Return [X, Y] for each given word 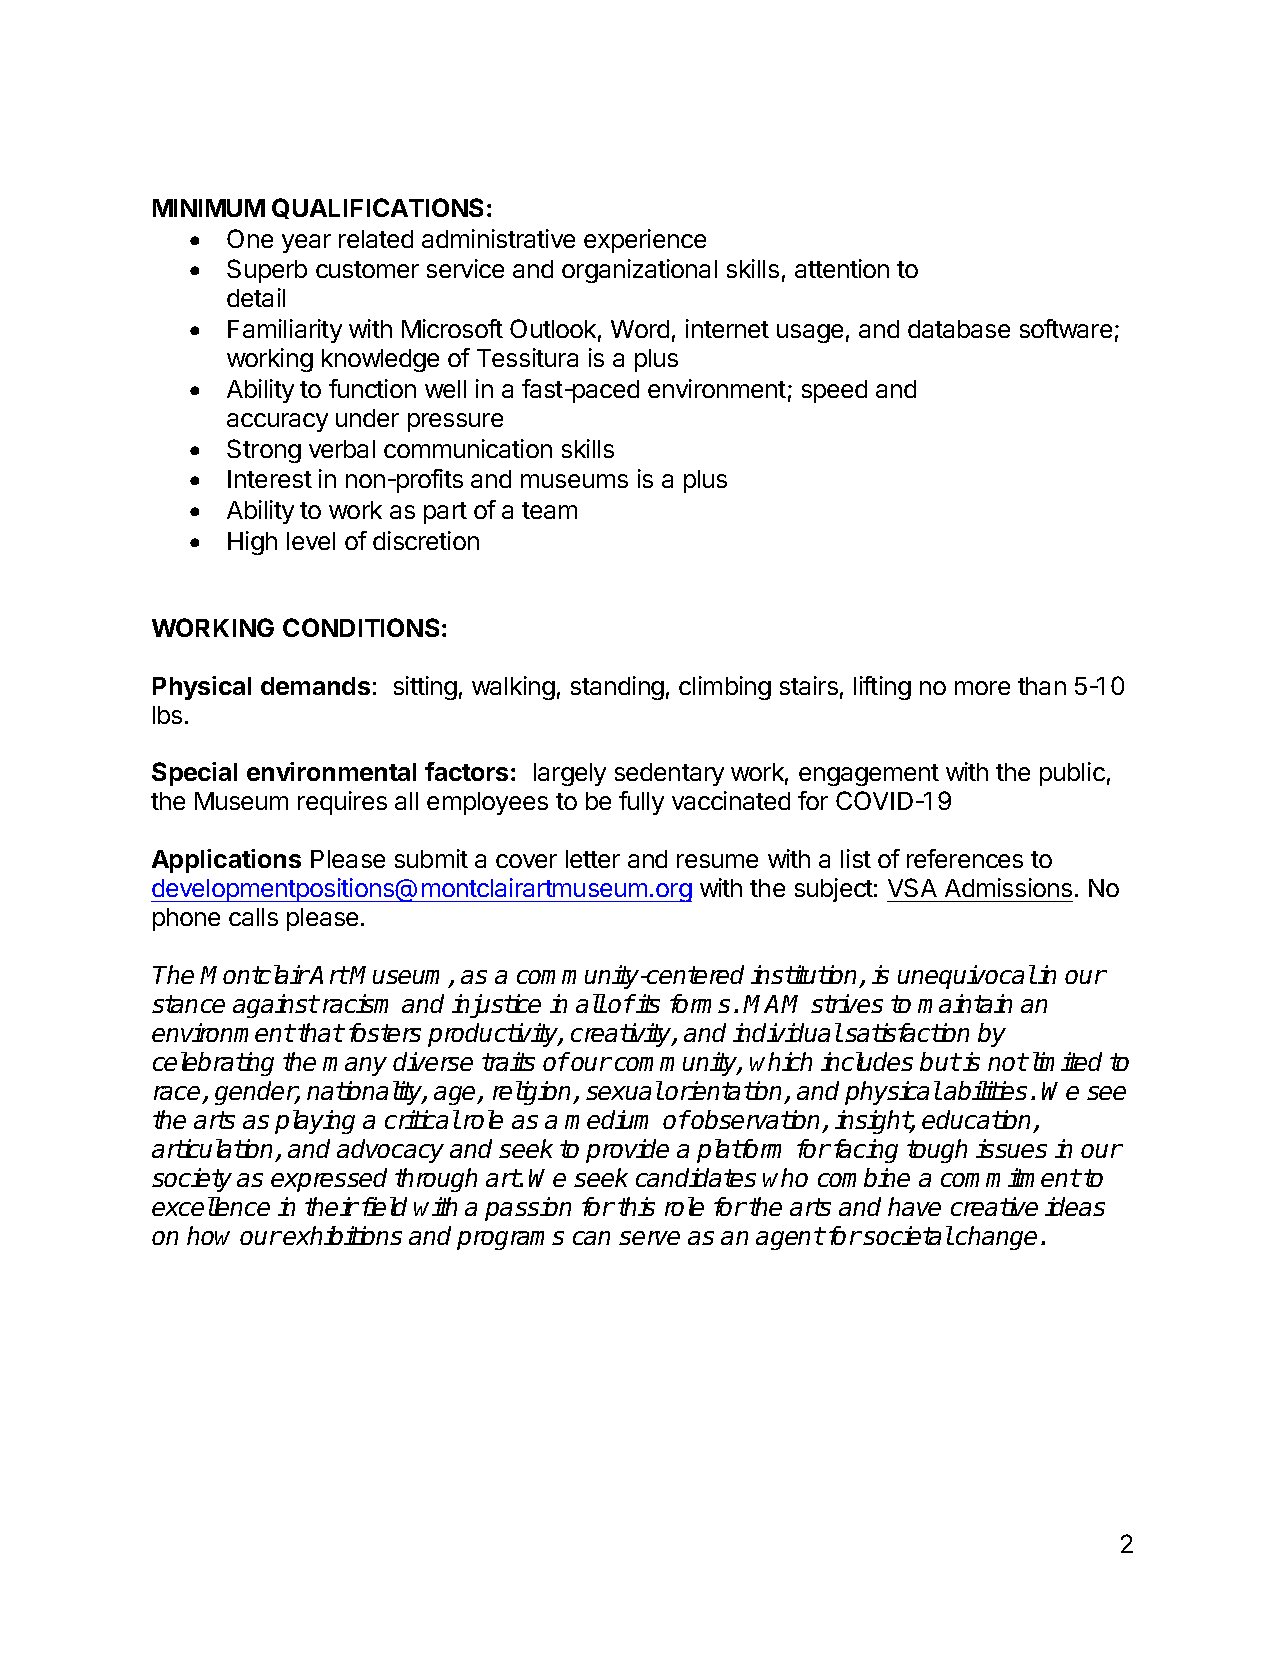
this [636, 1206]
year [306, 243]
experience [645, 241]
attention [842, 268]
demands [315, 686]
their [331, 1206]
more [982, 688]
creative [994, 1206]
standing [617, 688]
